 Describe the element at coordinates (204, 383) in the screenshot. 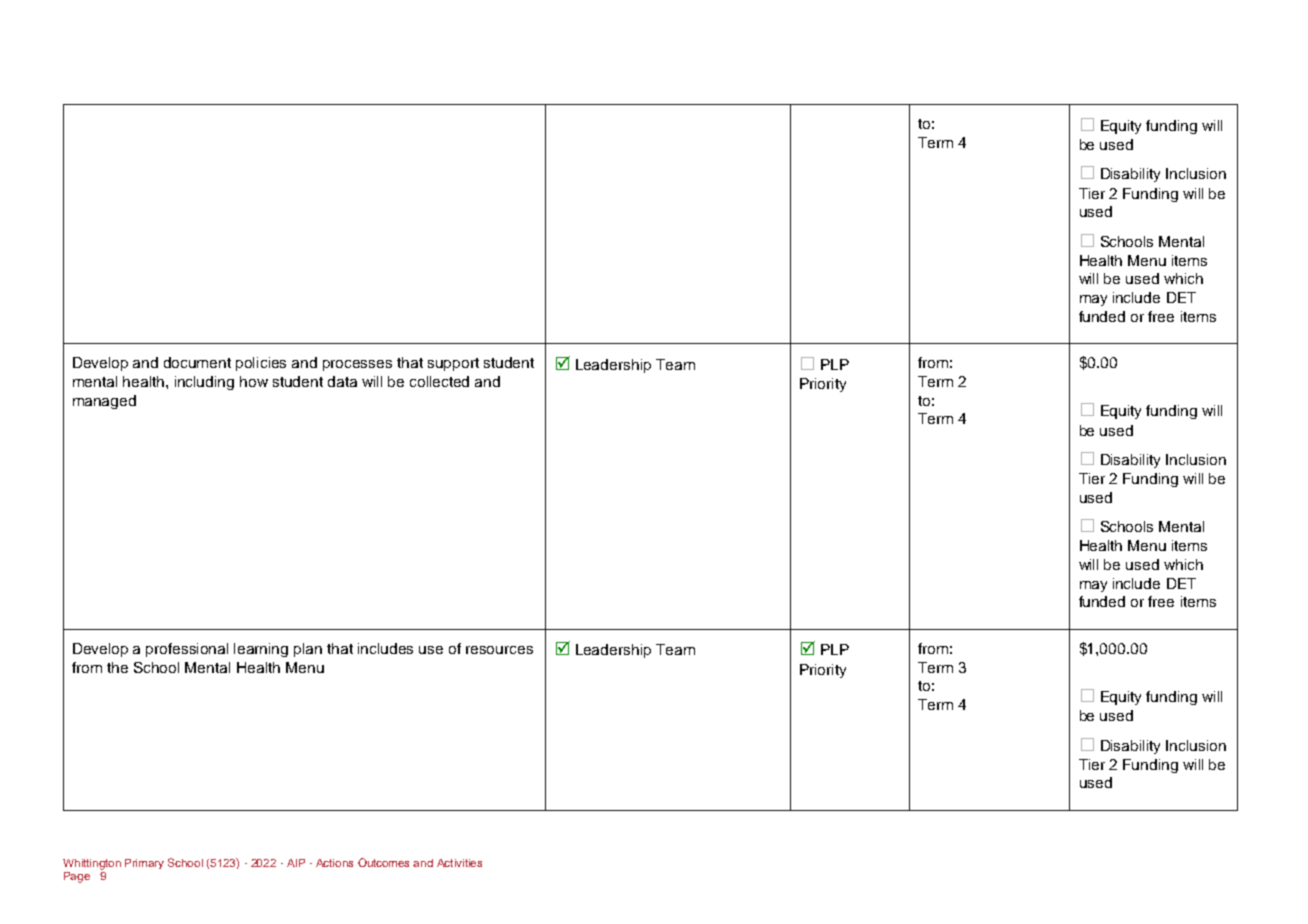

I see `including` at that location.
